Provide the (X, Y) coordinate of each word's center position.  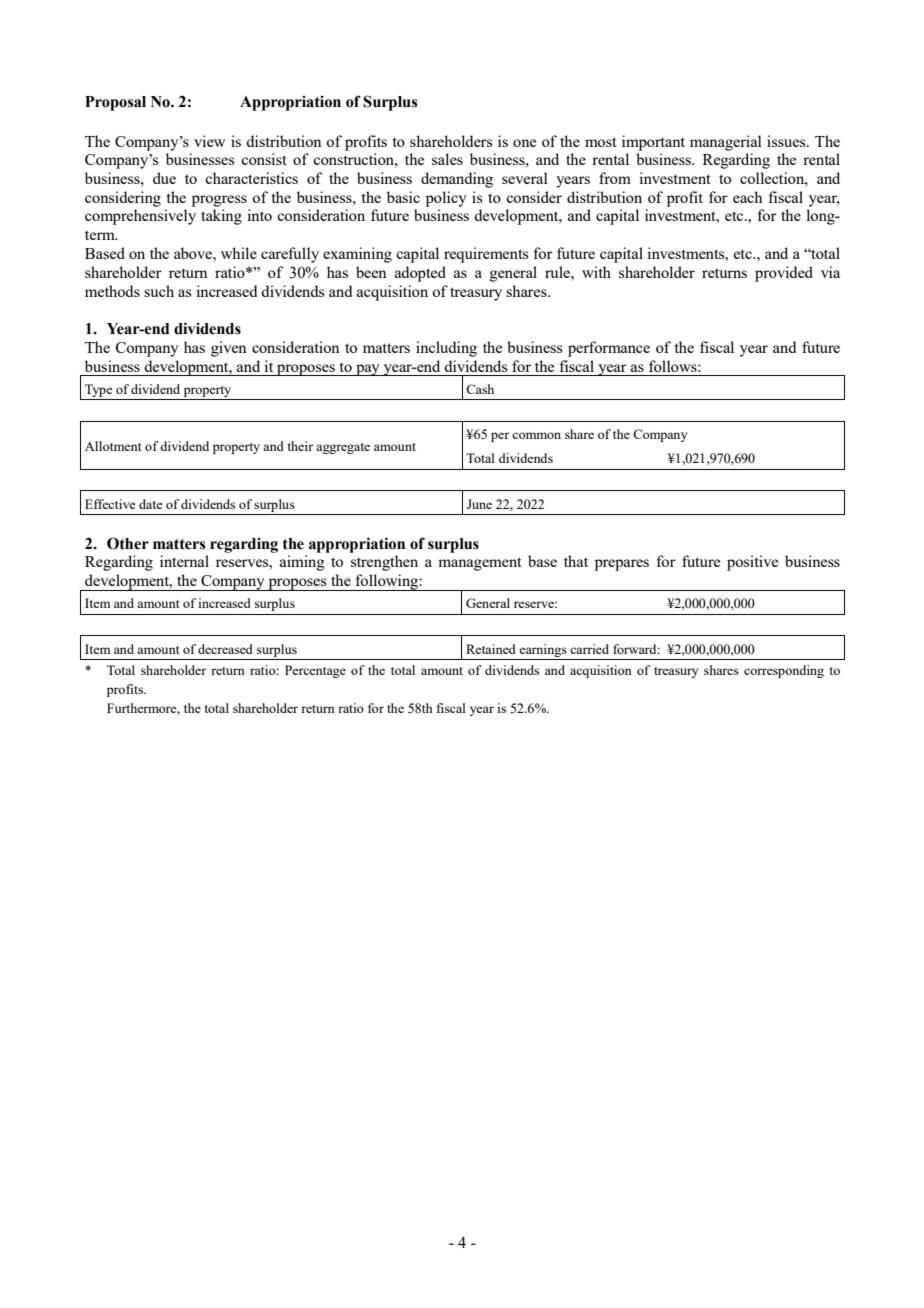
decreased (225, 649)
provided (784, 274)
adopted (420, 274)
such (159, 291)
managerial (726, 143)
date (151, 504)
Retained (491, 649)
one (524, 143)
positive (752, 563)
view (209, 141)
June (479, 504)
